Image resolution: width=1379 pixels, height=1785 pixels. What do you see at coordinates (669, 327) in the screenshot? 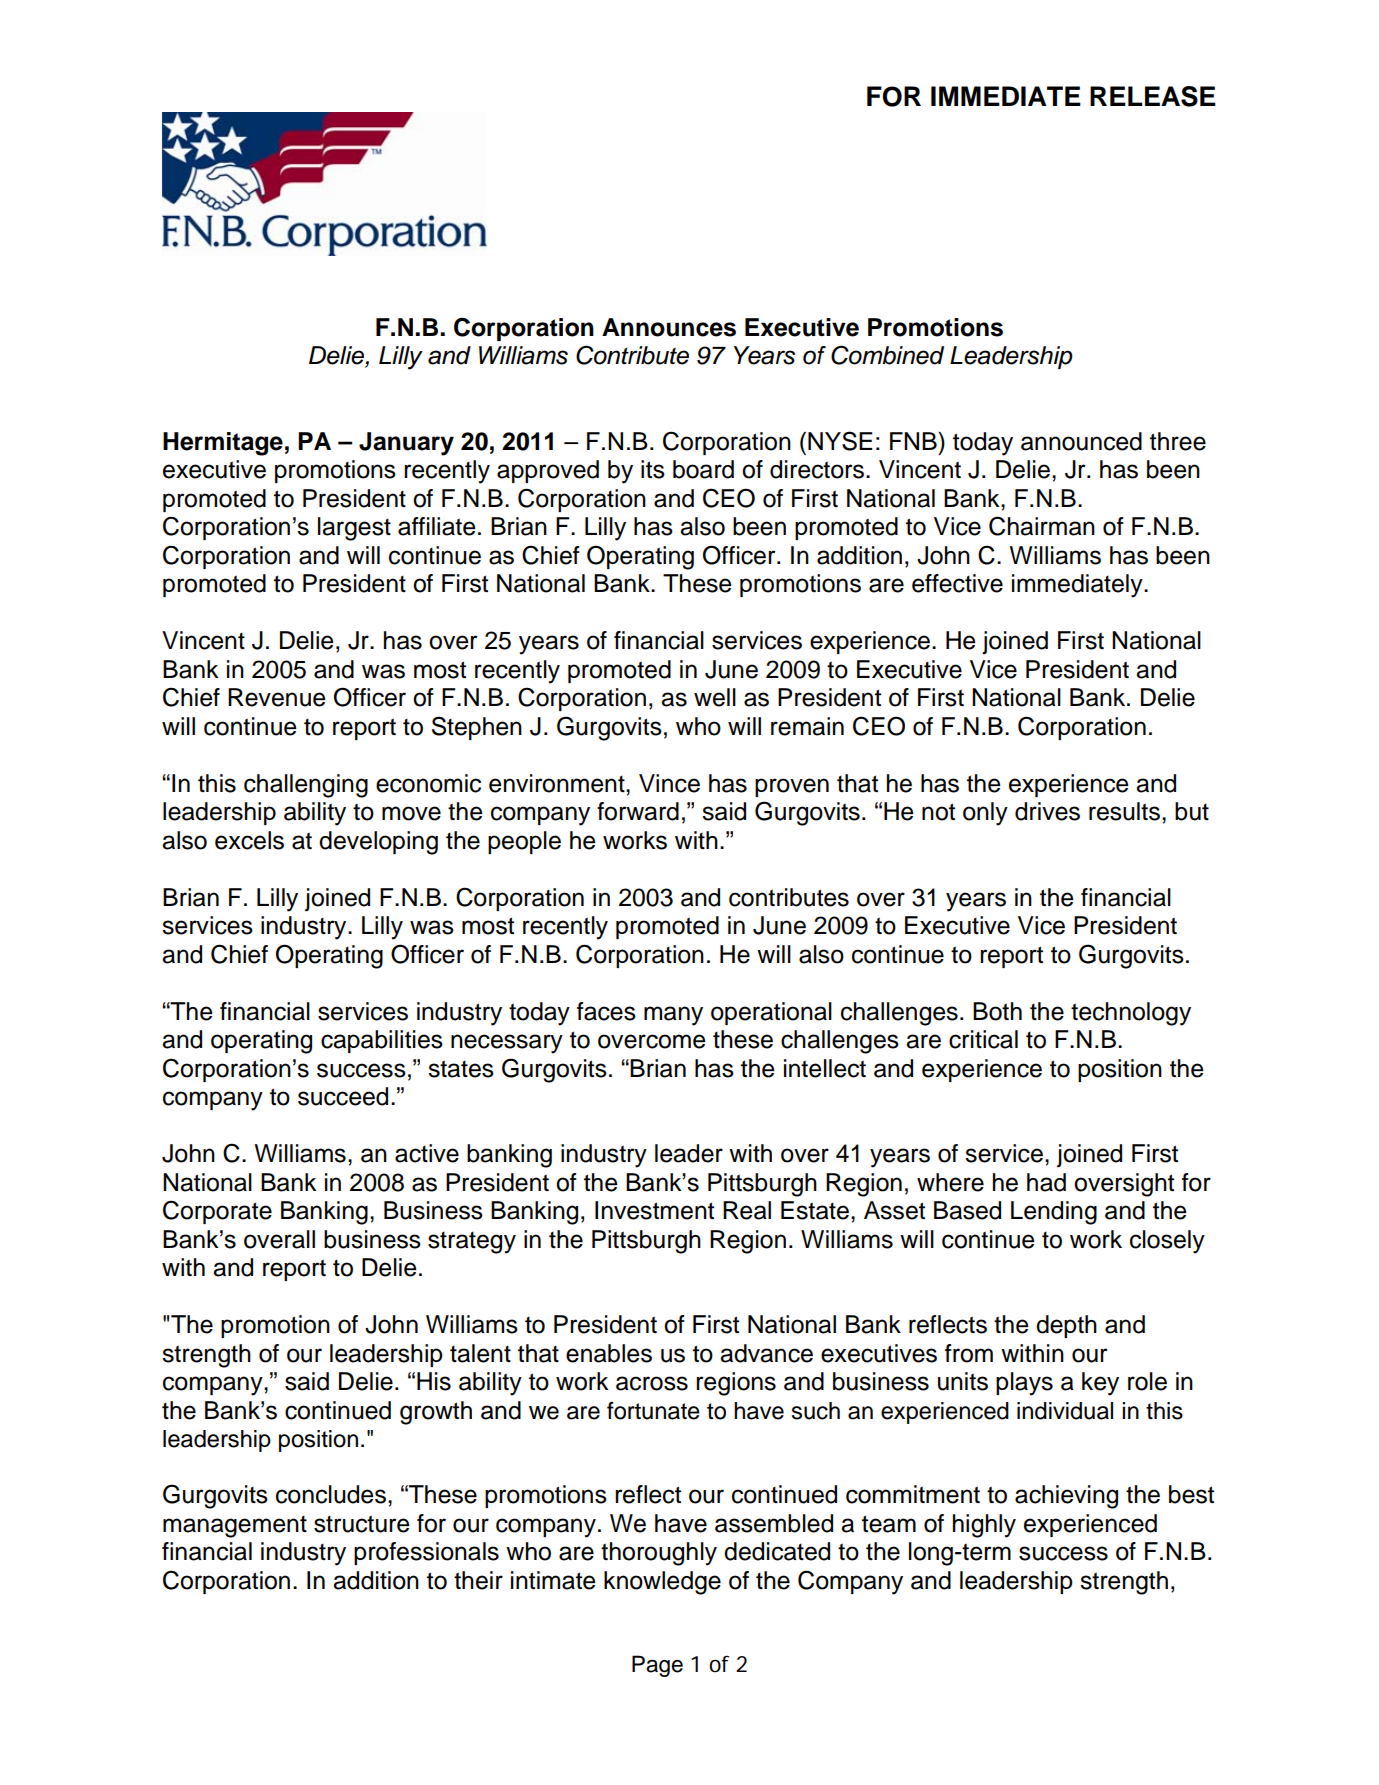
I see `Announces` at bounding box center [669, 327].
